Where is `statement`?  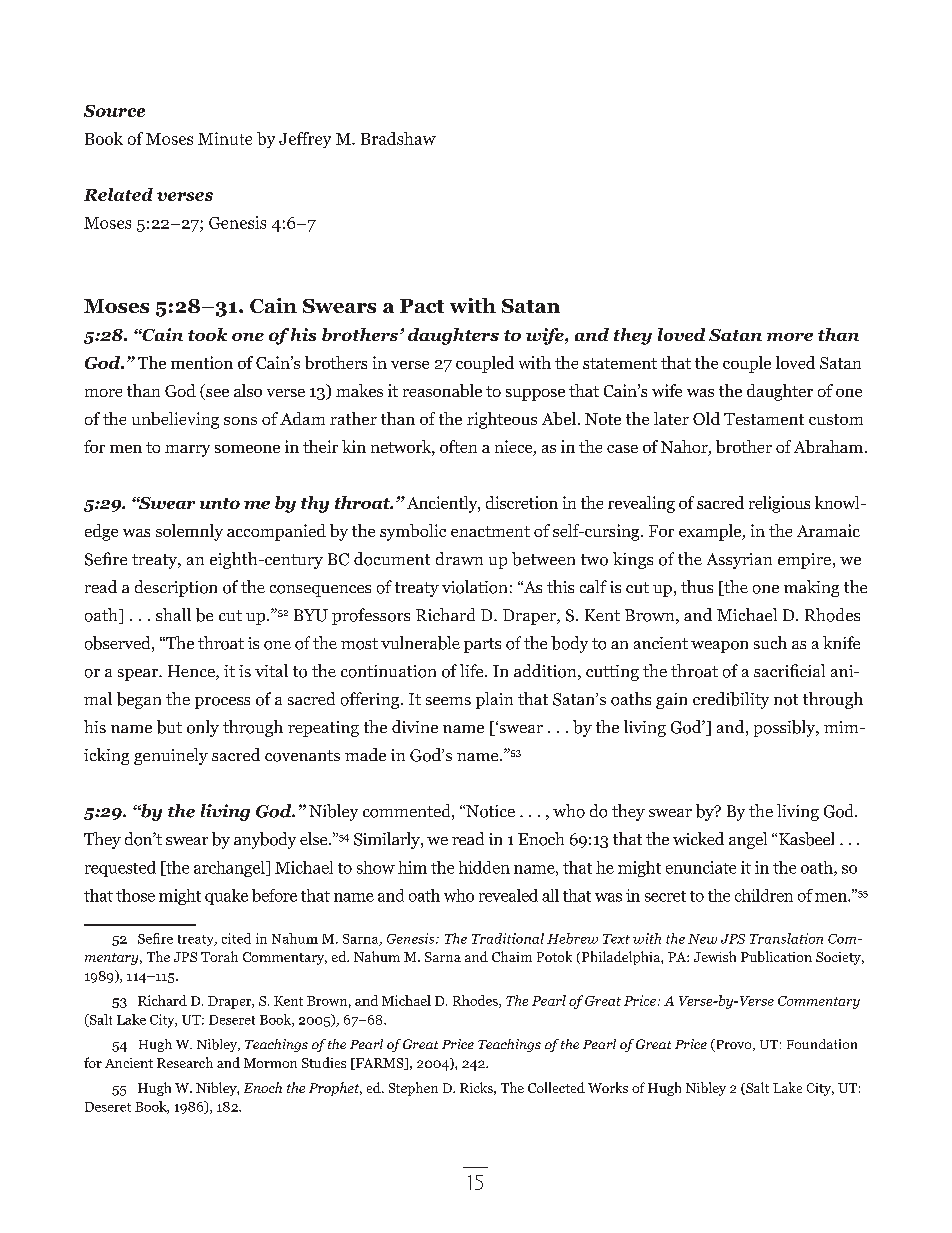
statement is located at coordinates (620, 363).
